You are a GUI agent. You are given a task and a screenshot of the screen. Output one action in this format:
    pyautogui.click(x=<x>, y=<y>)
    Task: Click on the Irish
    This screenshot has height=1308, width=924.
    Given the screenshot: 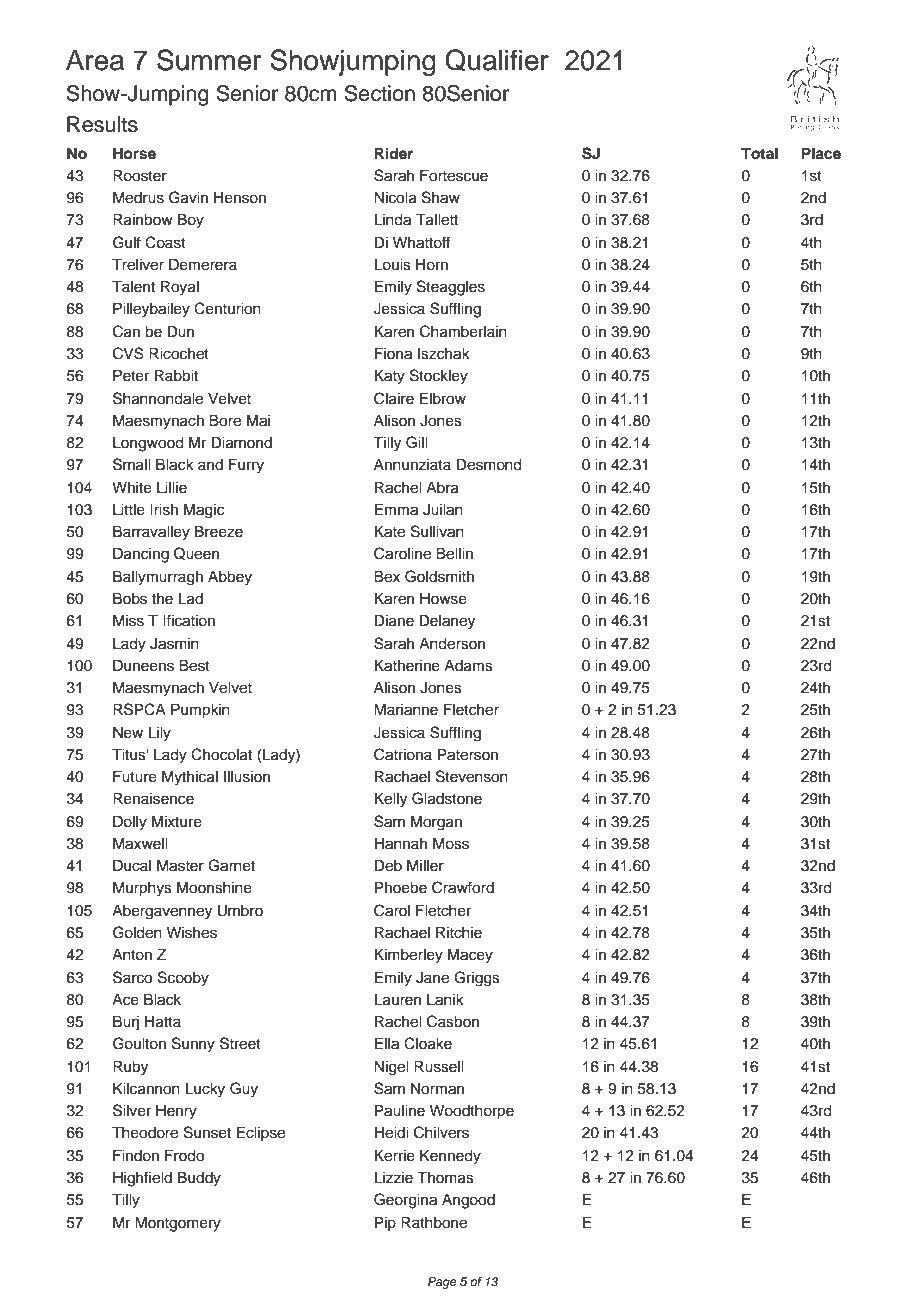 What is the action you would take?
    pyautogui.click(x=164, y=509)
